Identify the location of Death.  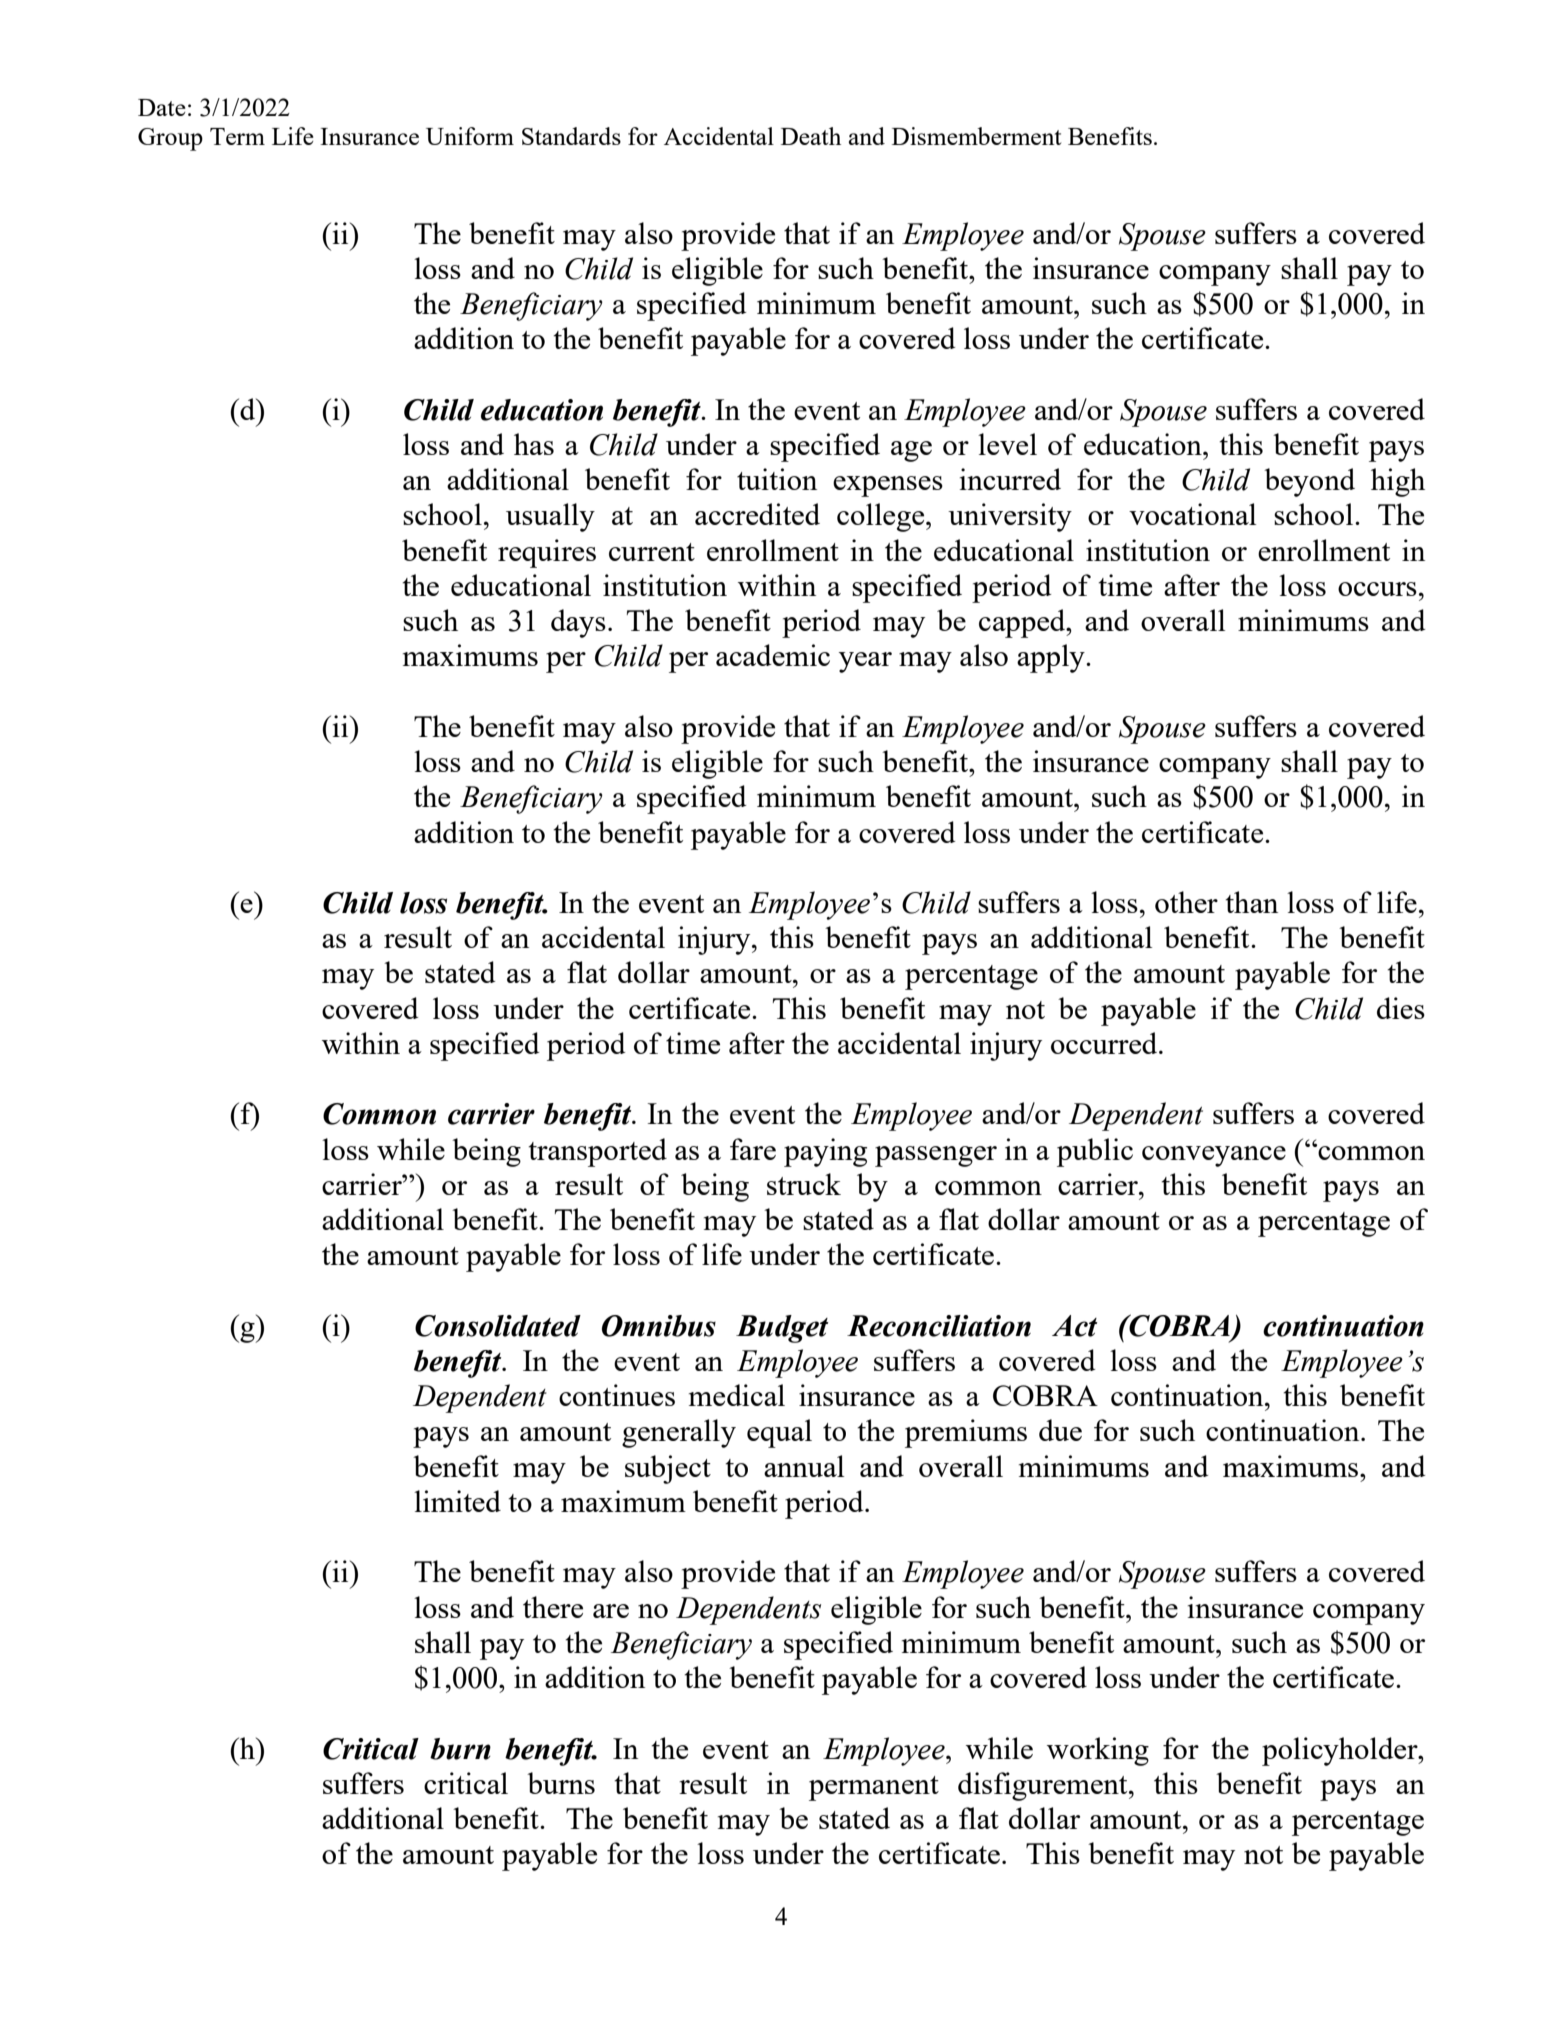
(811, 136).
